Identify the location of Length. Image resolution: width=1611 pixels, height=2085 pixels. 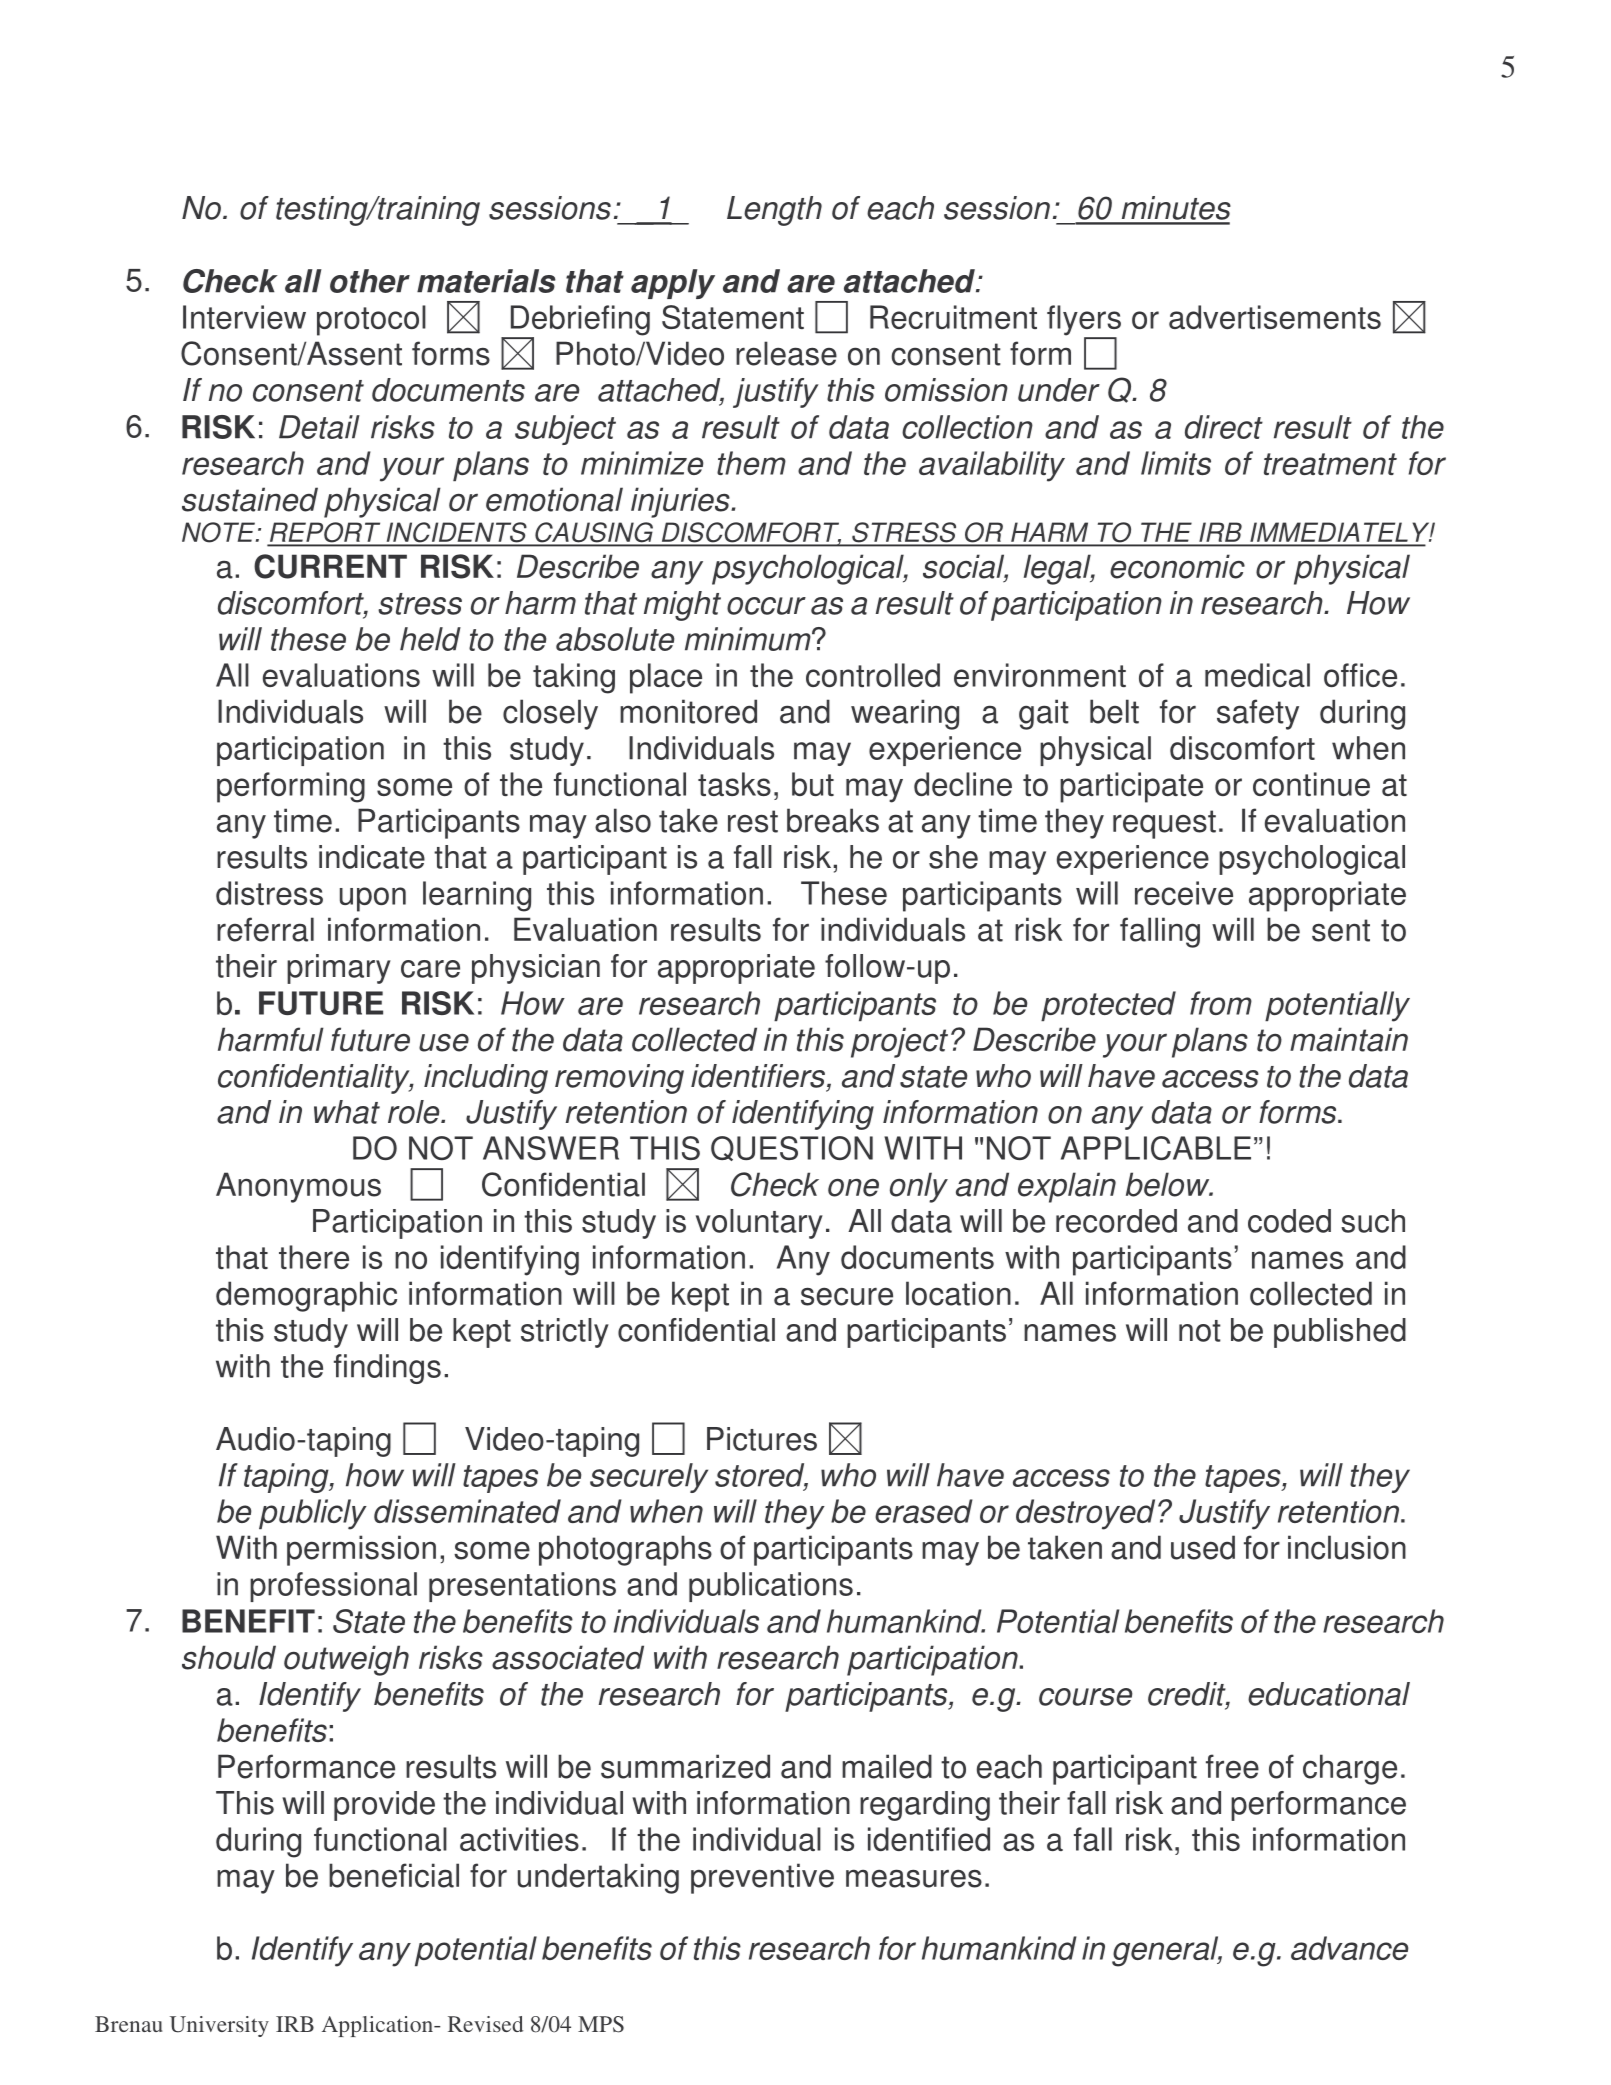
(774, 211).
